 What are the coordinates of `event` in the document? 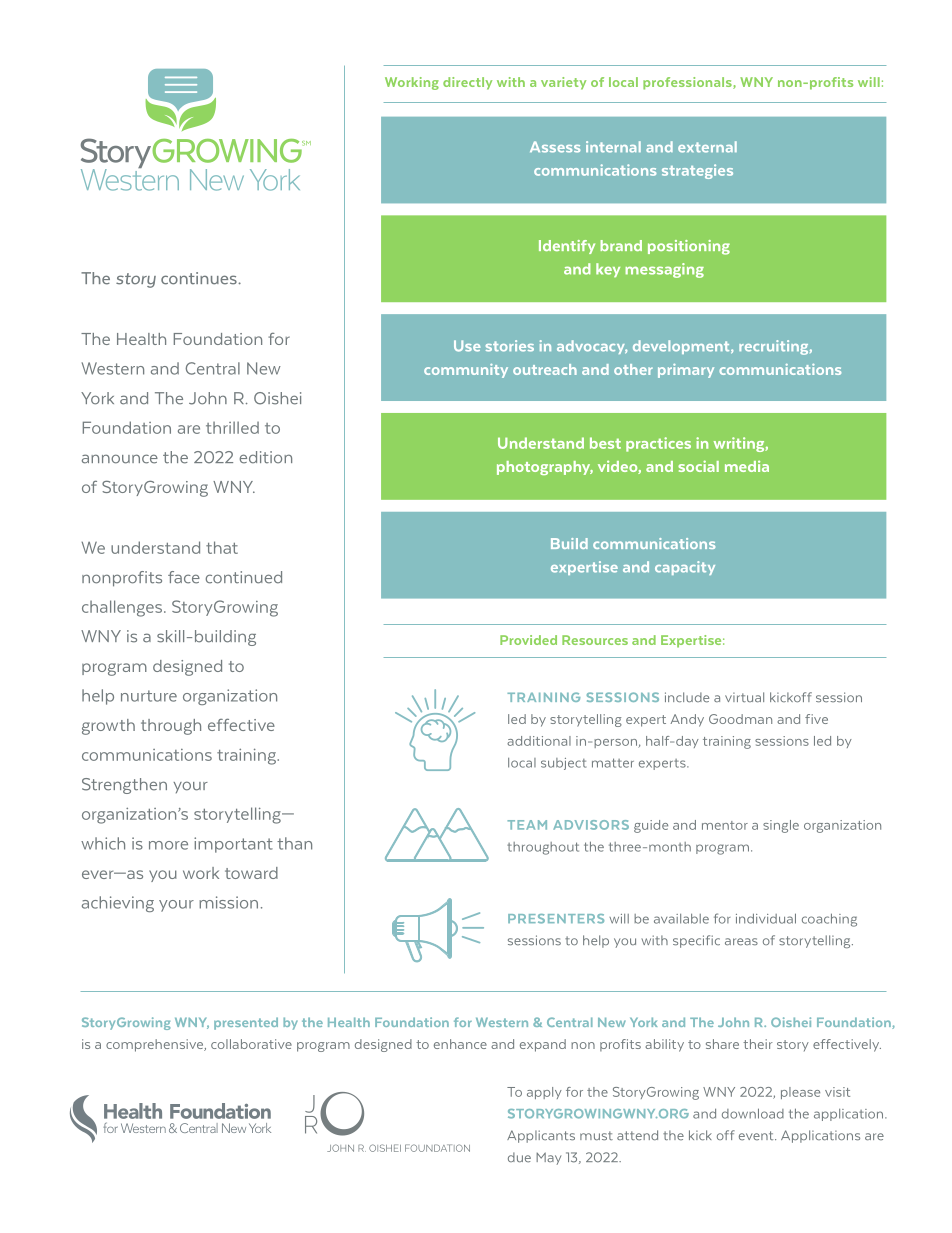 It's located at (757, 1136).
